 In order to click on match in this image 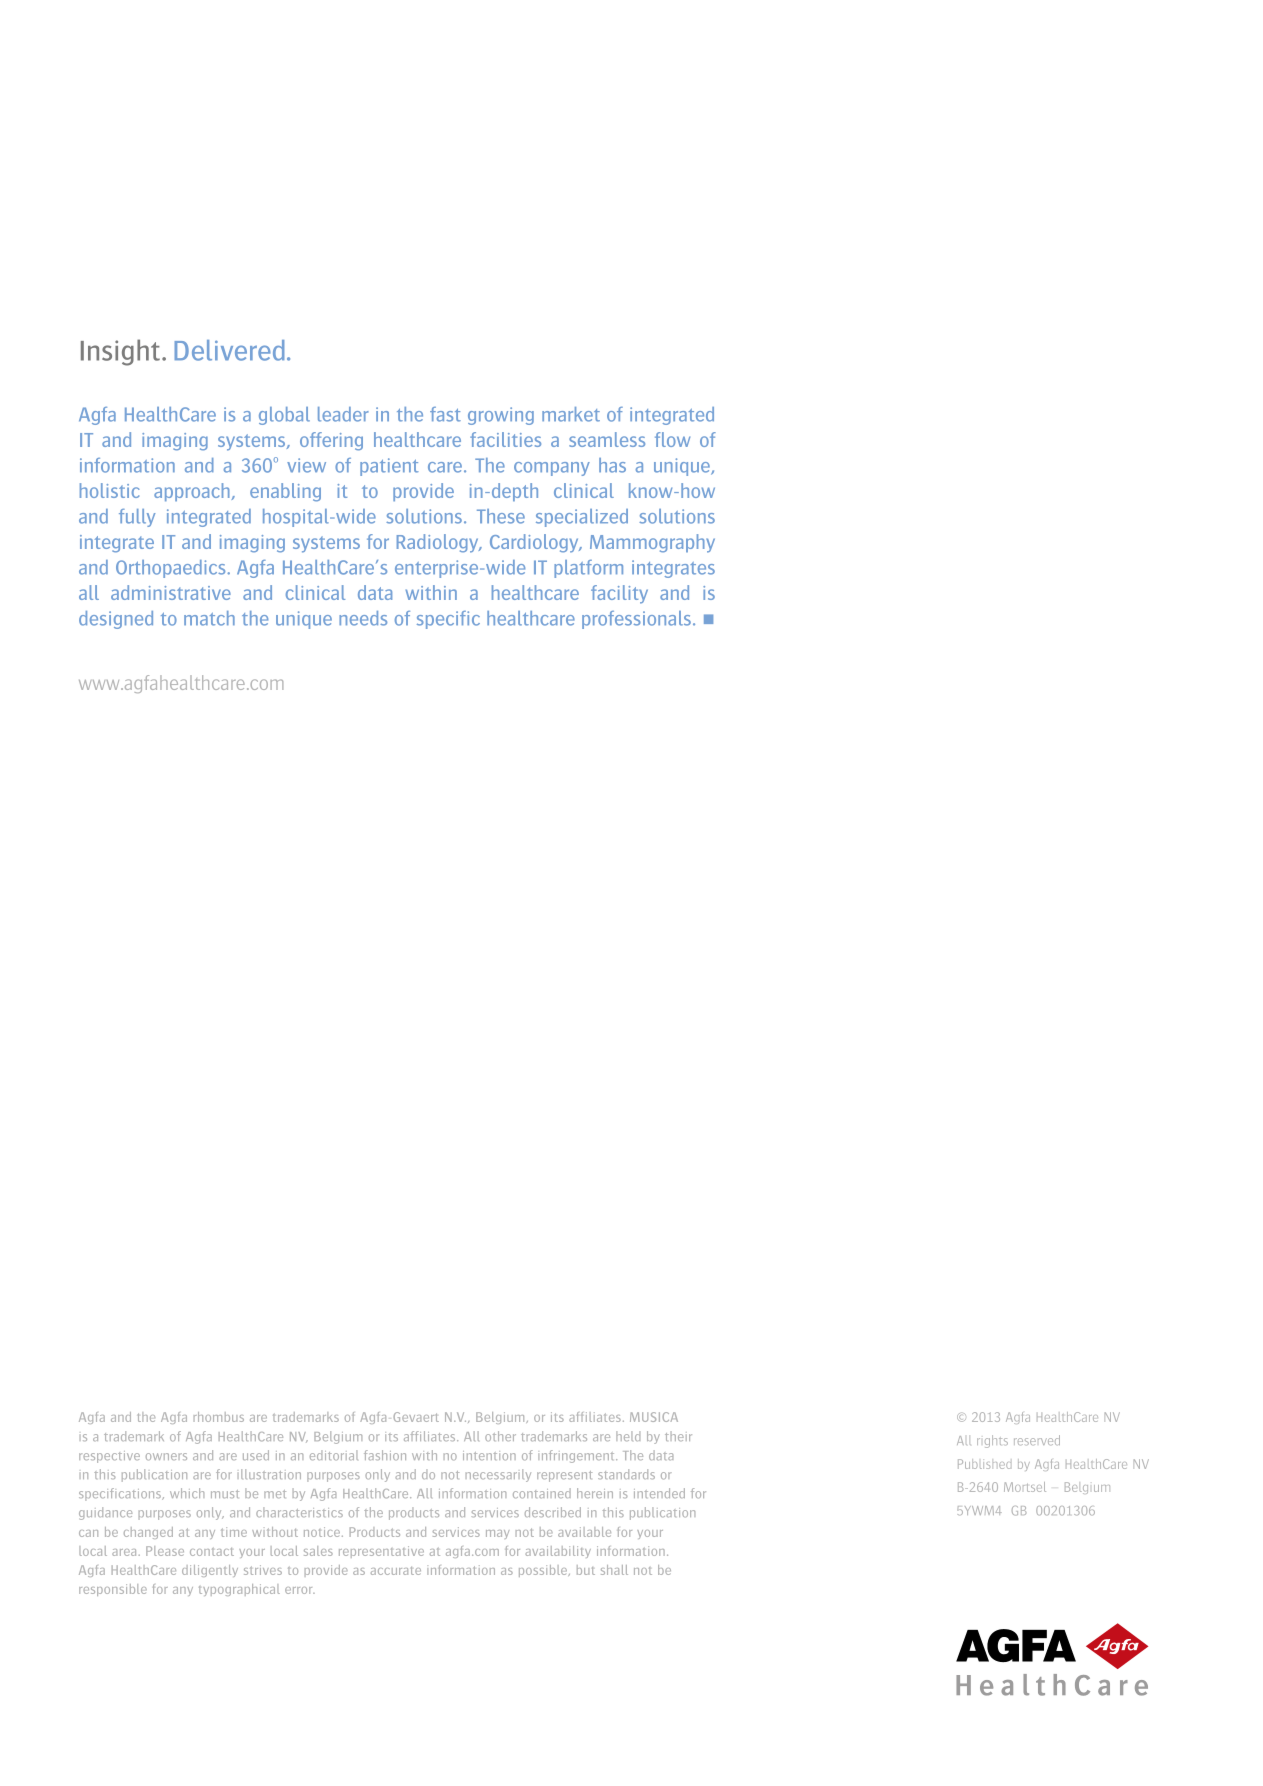, I will do `click(209, 618)`.
